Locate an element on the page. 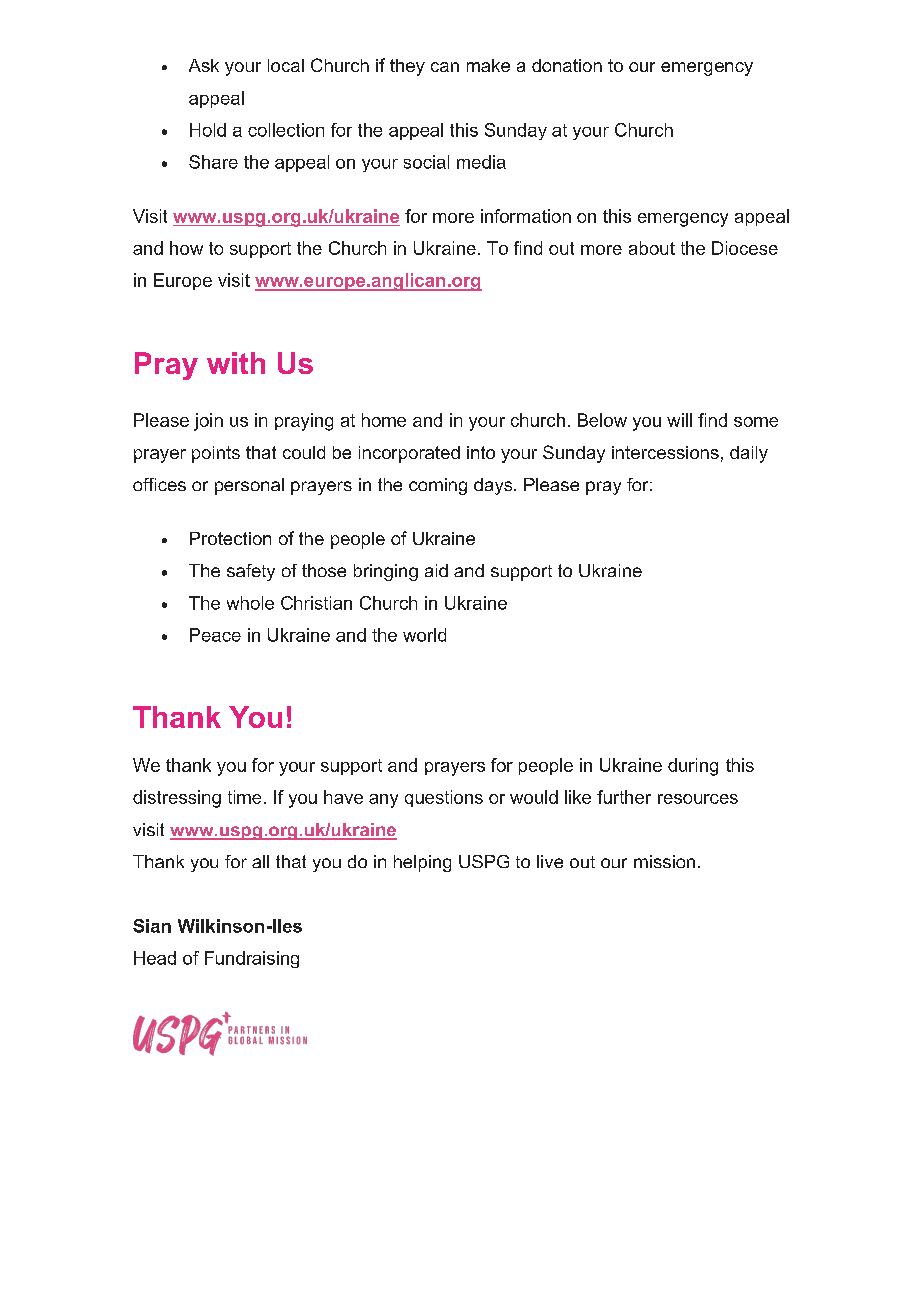 This document has height=1308, width=924. Protection is located at coordinates (230, 538).
